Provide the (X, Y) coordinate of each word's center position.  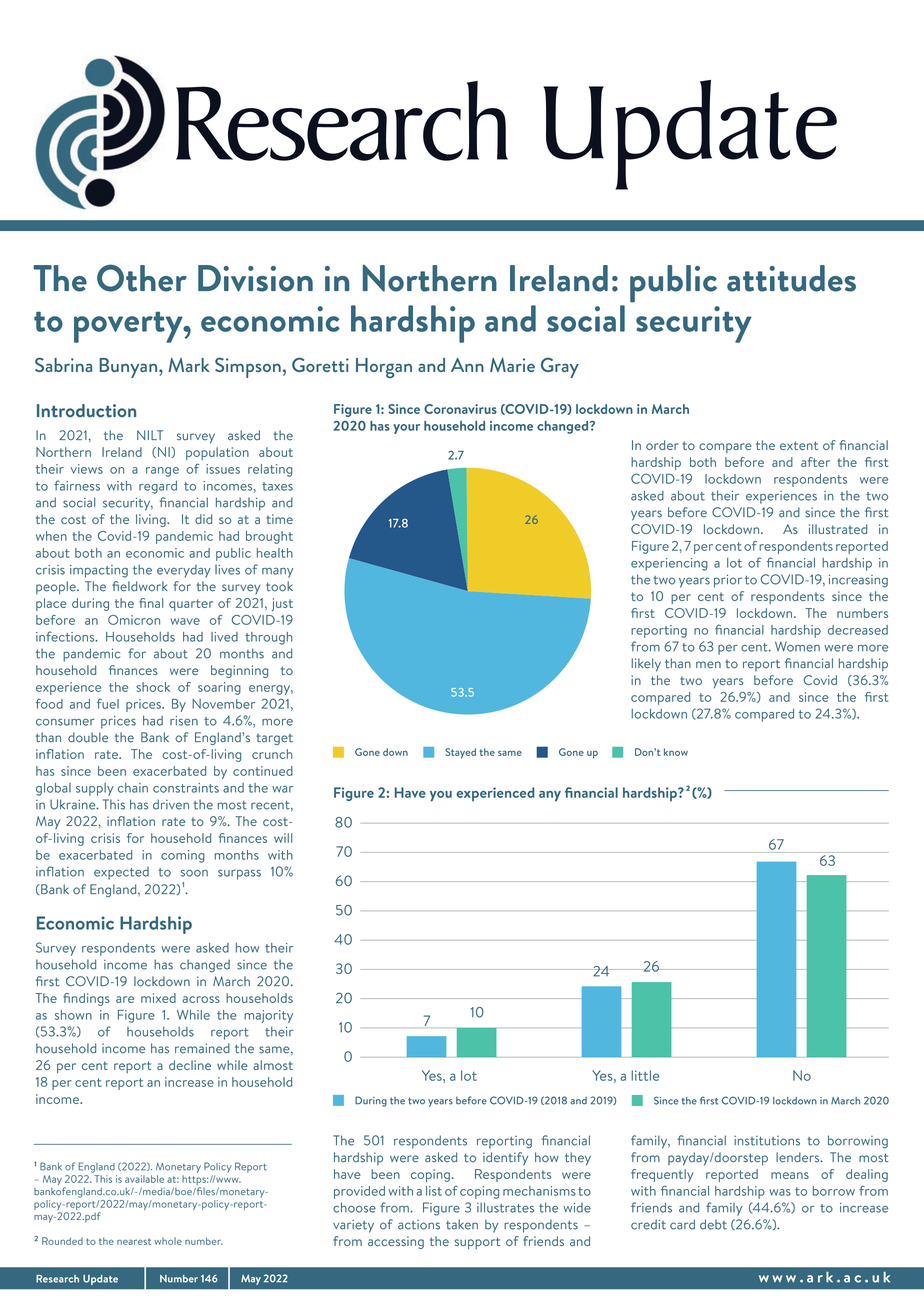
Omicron (134, 620)
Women (797, 646)
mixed (158, 998)
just (282, 604)
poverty (129, 327)
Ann (467, 365)
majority (268, 1016)
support (477, 1243)
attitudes (791, 278)
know (676, 752)
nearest (134, 1241)
